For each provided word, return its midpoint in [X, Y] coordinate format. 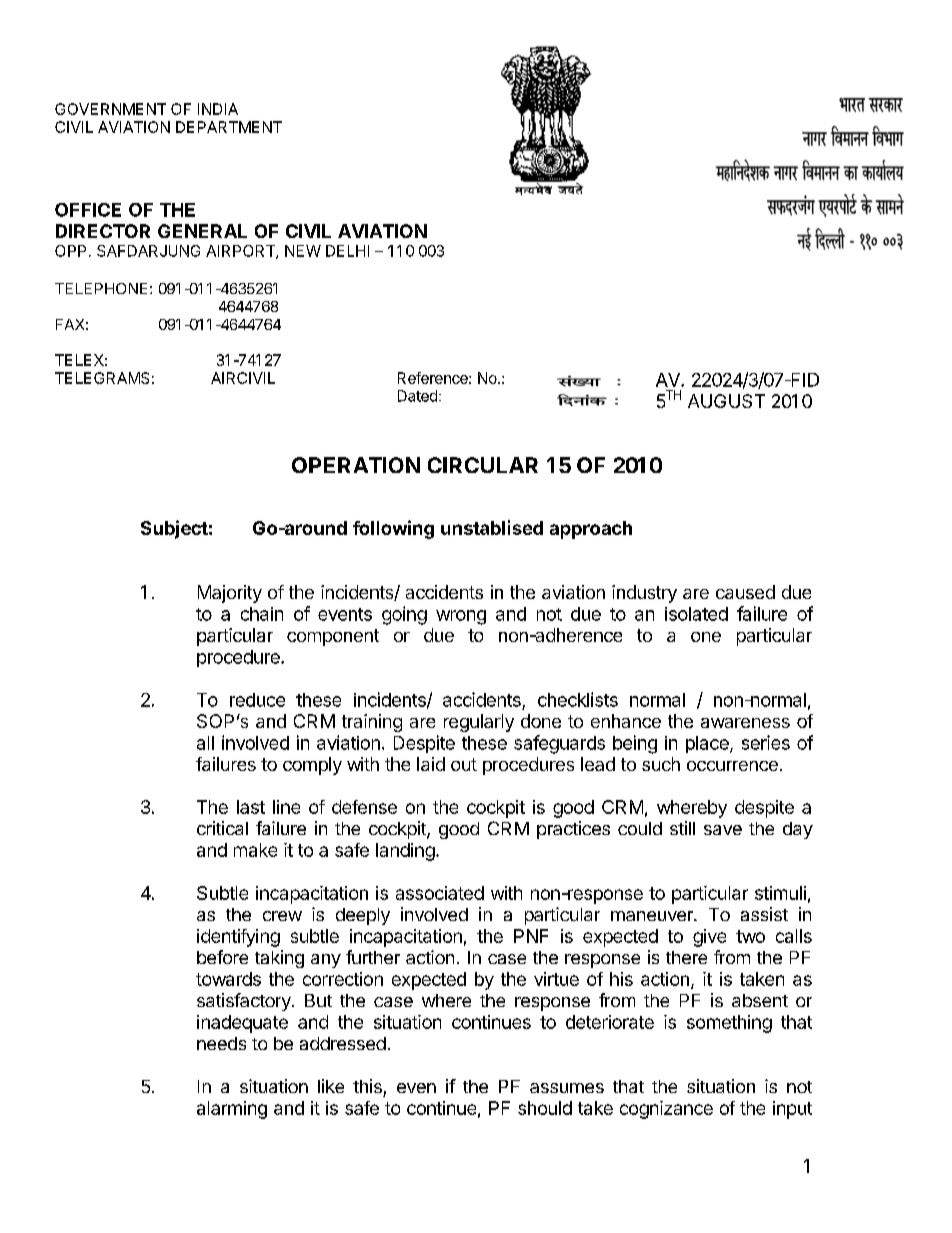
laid [431, 764]
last [251, 807]
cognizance [666, 1110]
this [367, 1086]
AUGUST [726, 401]
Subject [174, 529]
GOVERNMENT [110, 109]
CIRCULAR [483, 465]
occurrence [732, 766]
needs [221, 1043]
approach [591, 530]
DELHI [347, 251]
